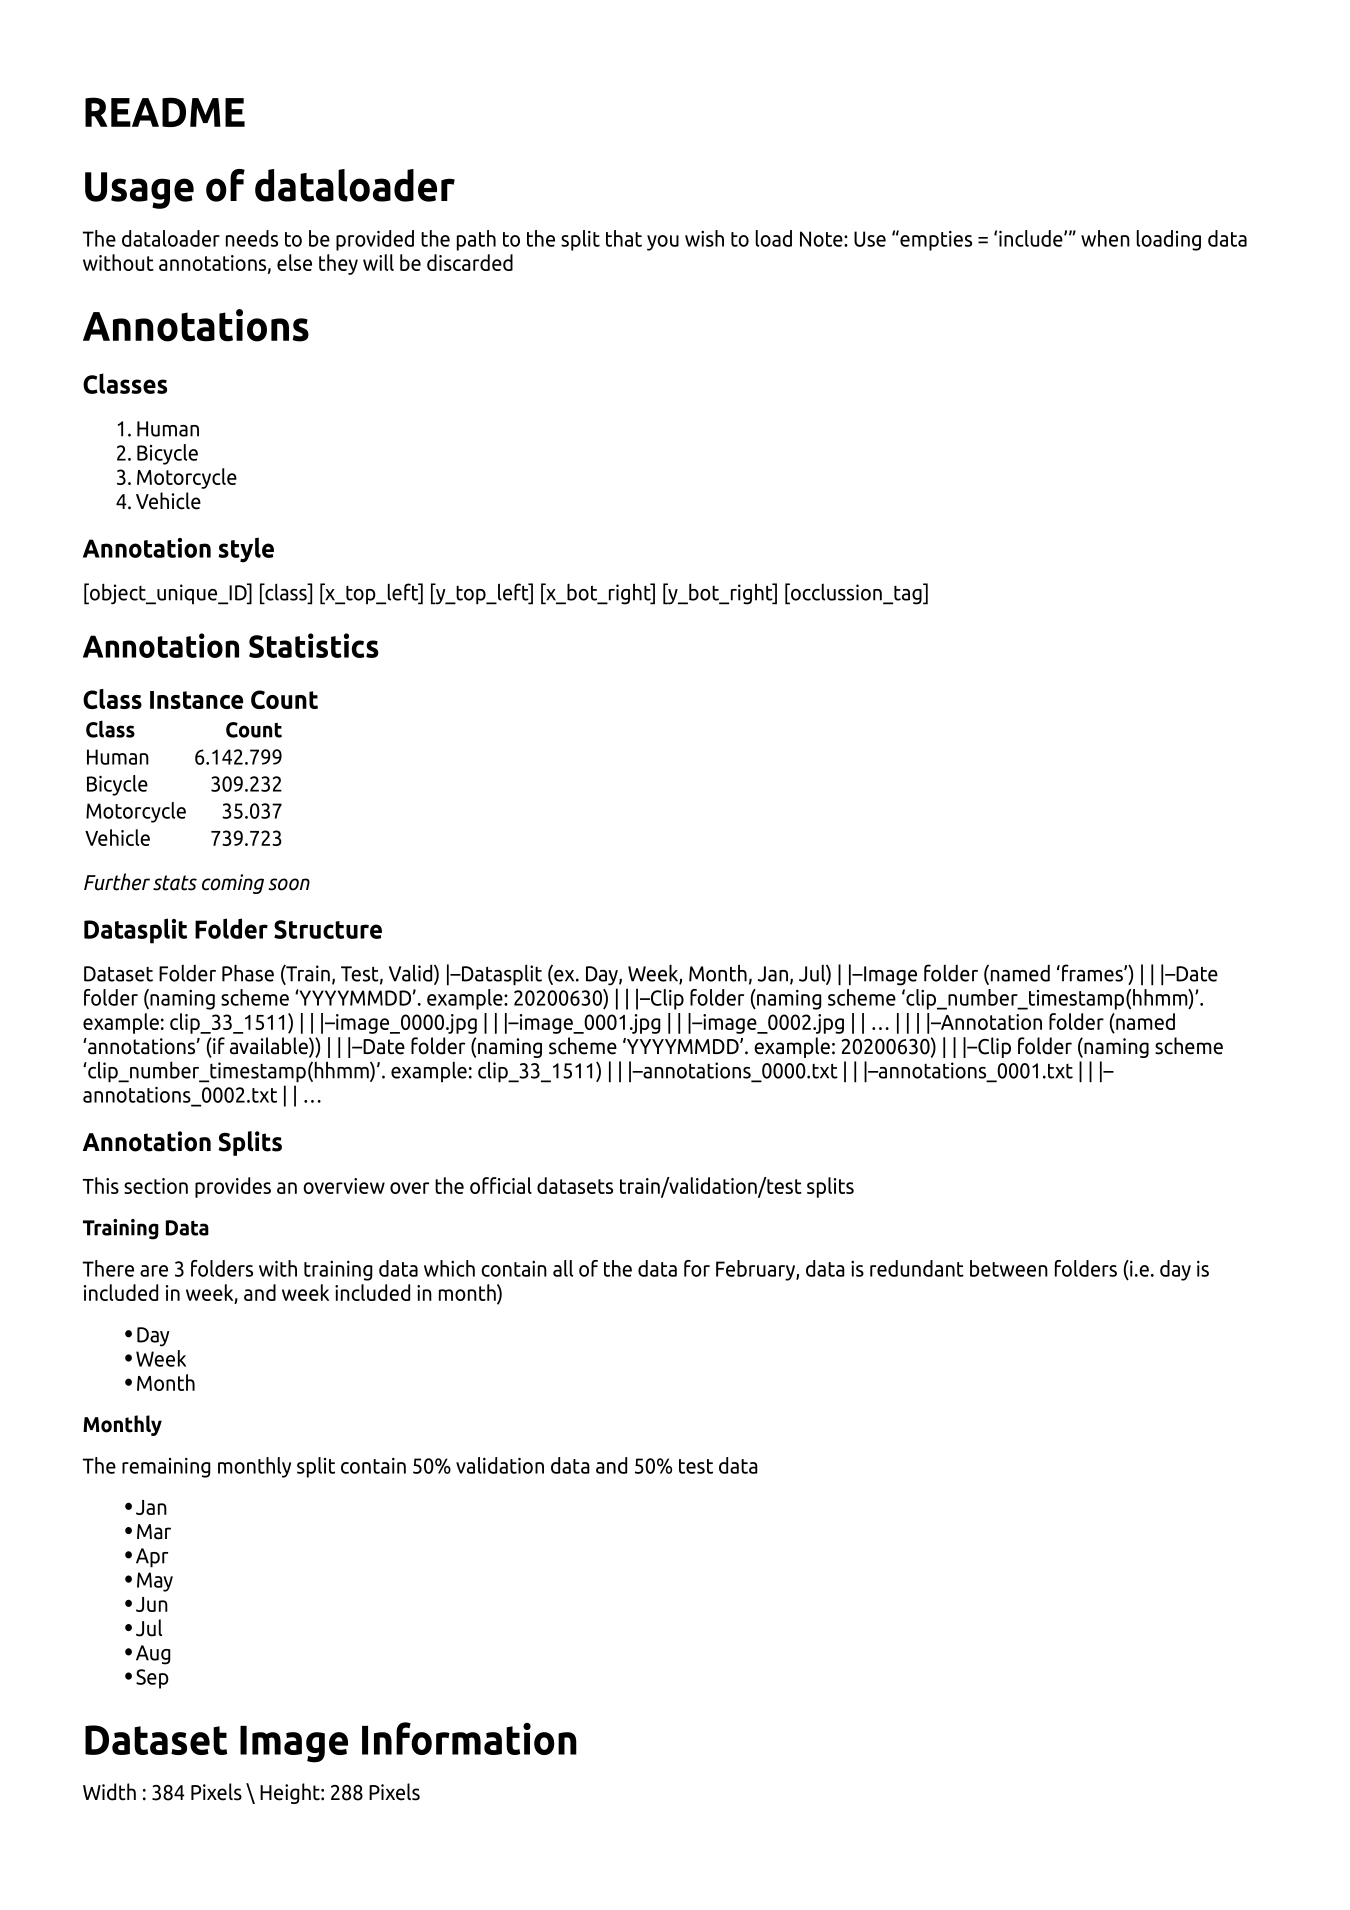 The height and width of the page is (1910, 1350). What do you see at coordinates (328, 929) in the page?
I see `Structure` at bounding box center [328, 929].
